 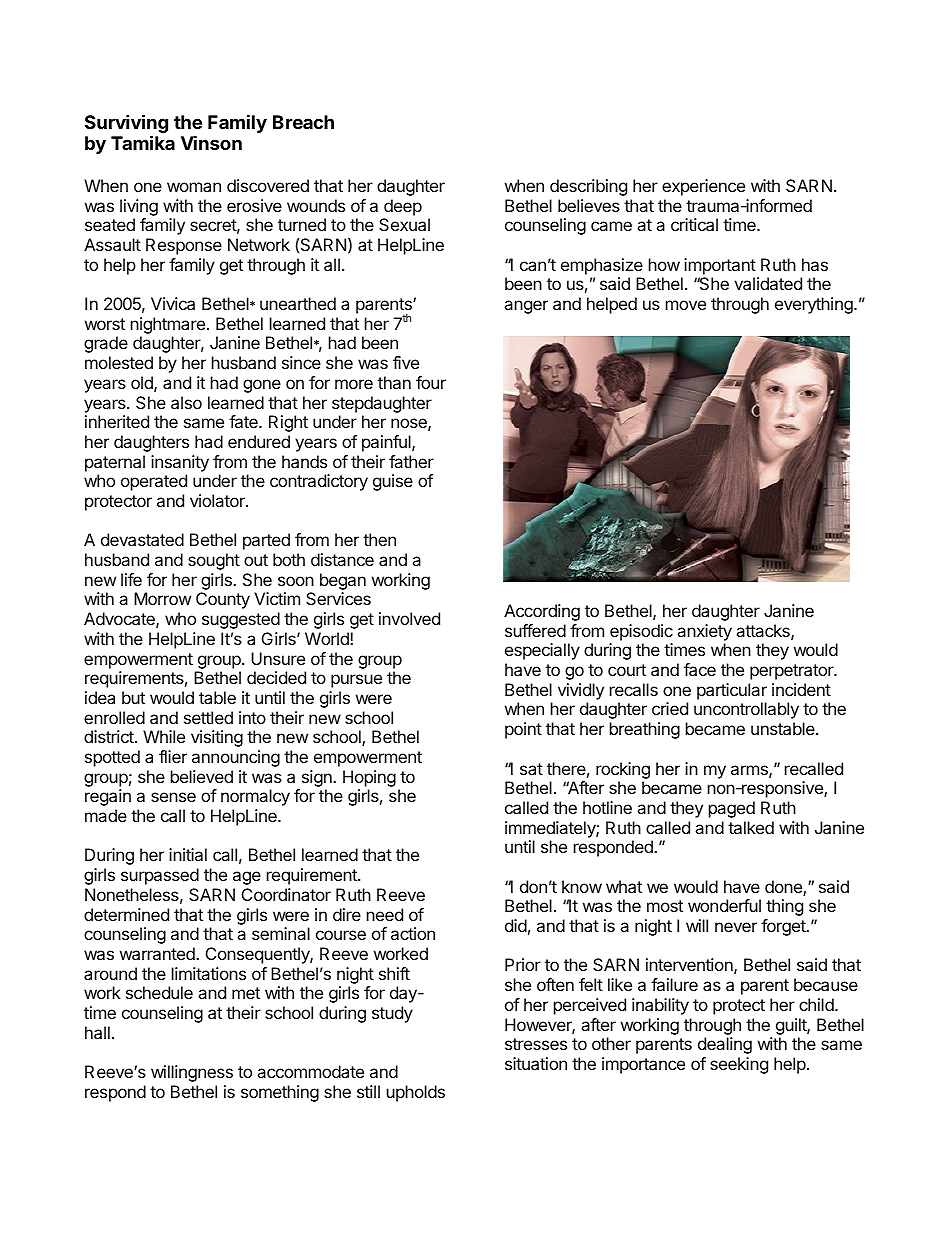 I want to click on also, so click(x=186, y=402).
